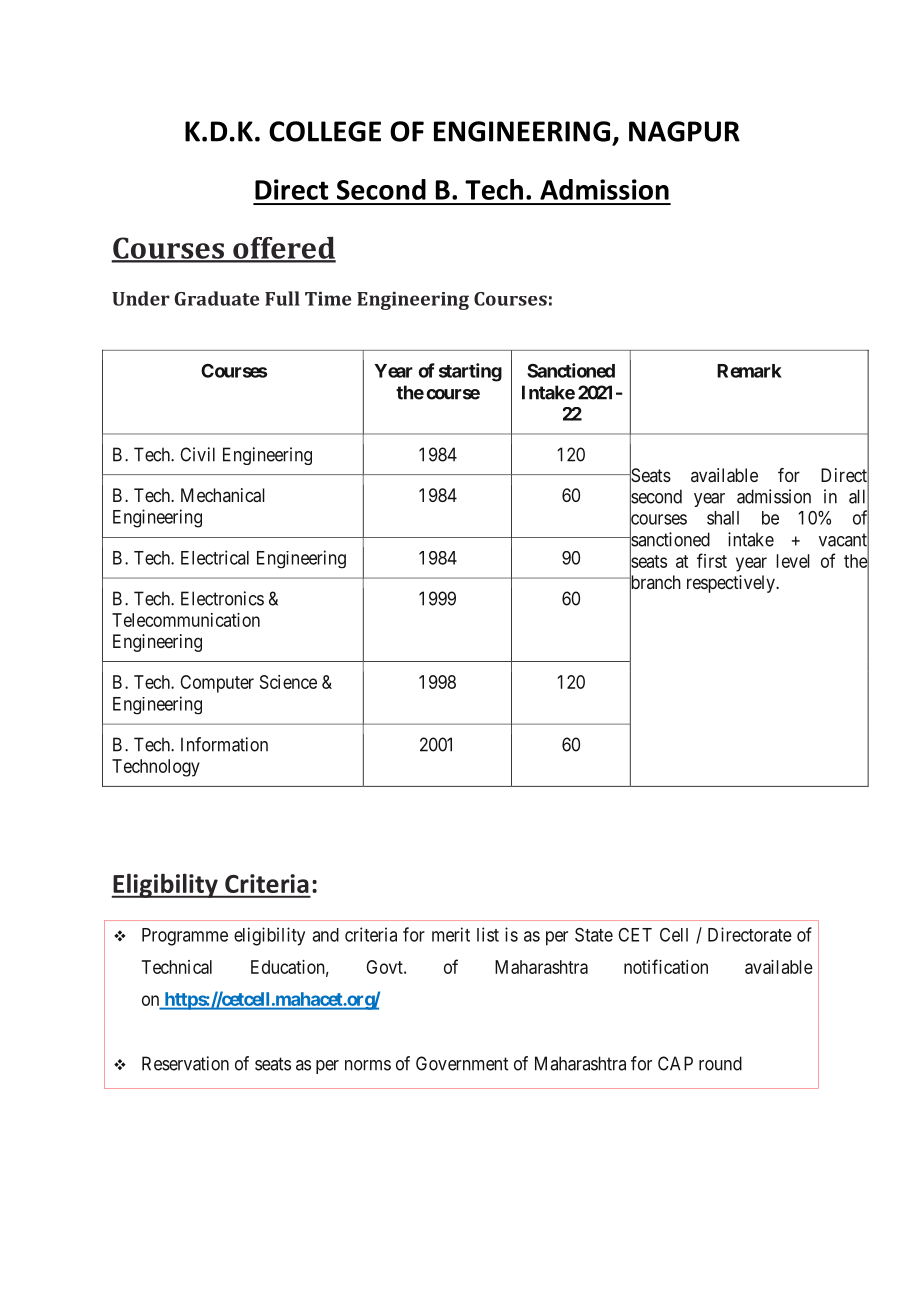  Describe the element at coordinates (720, 1063) in the screenshot. I see `round` at that location.
